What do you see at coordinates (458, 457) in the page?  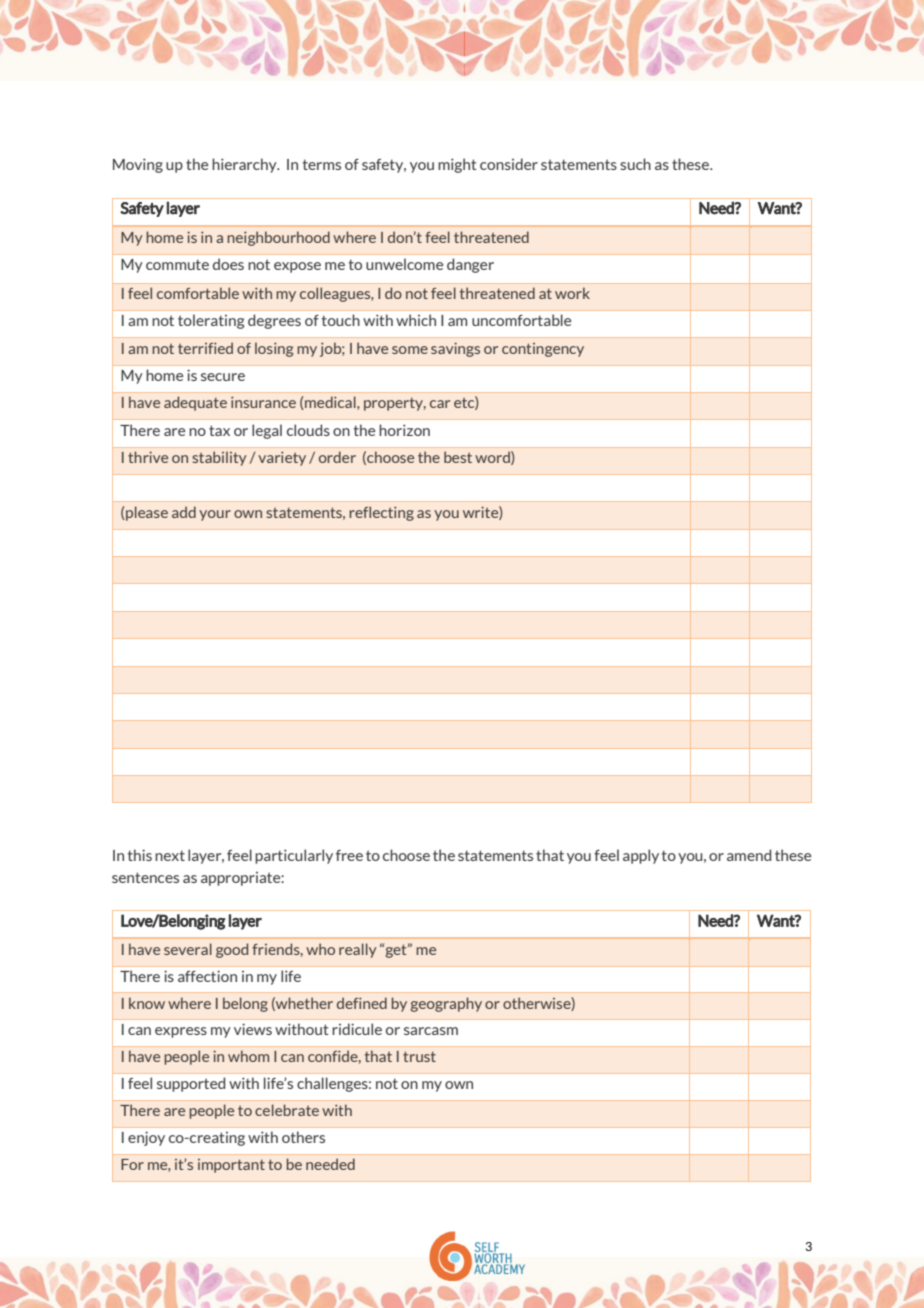 I see `best` at bounding box center [458, 457].
